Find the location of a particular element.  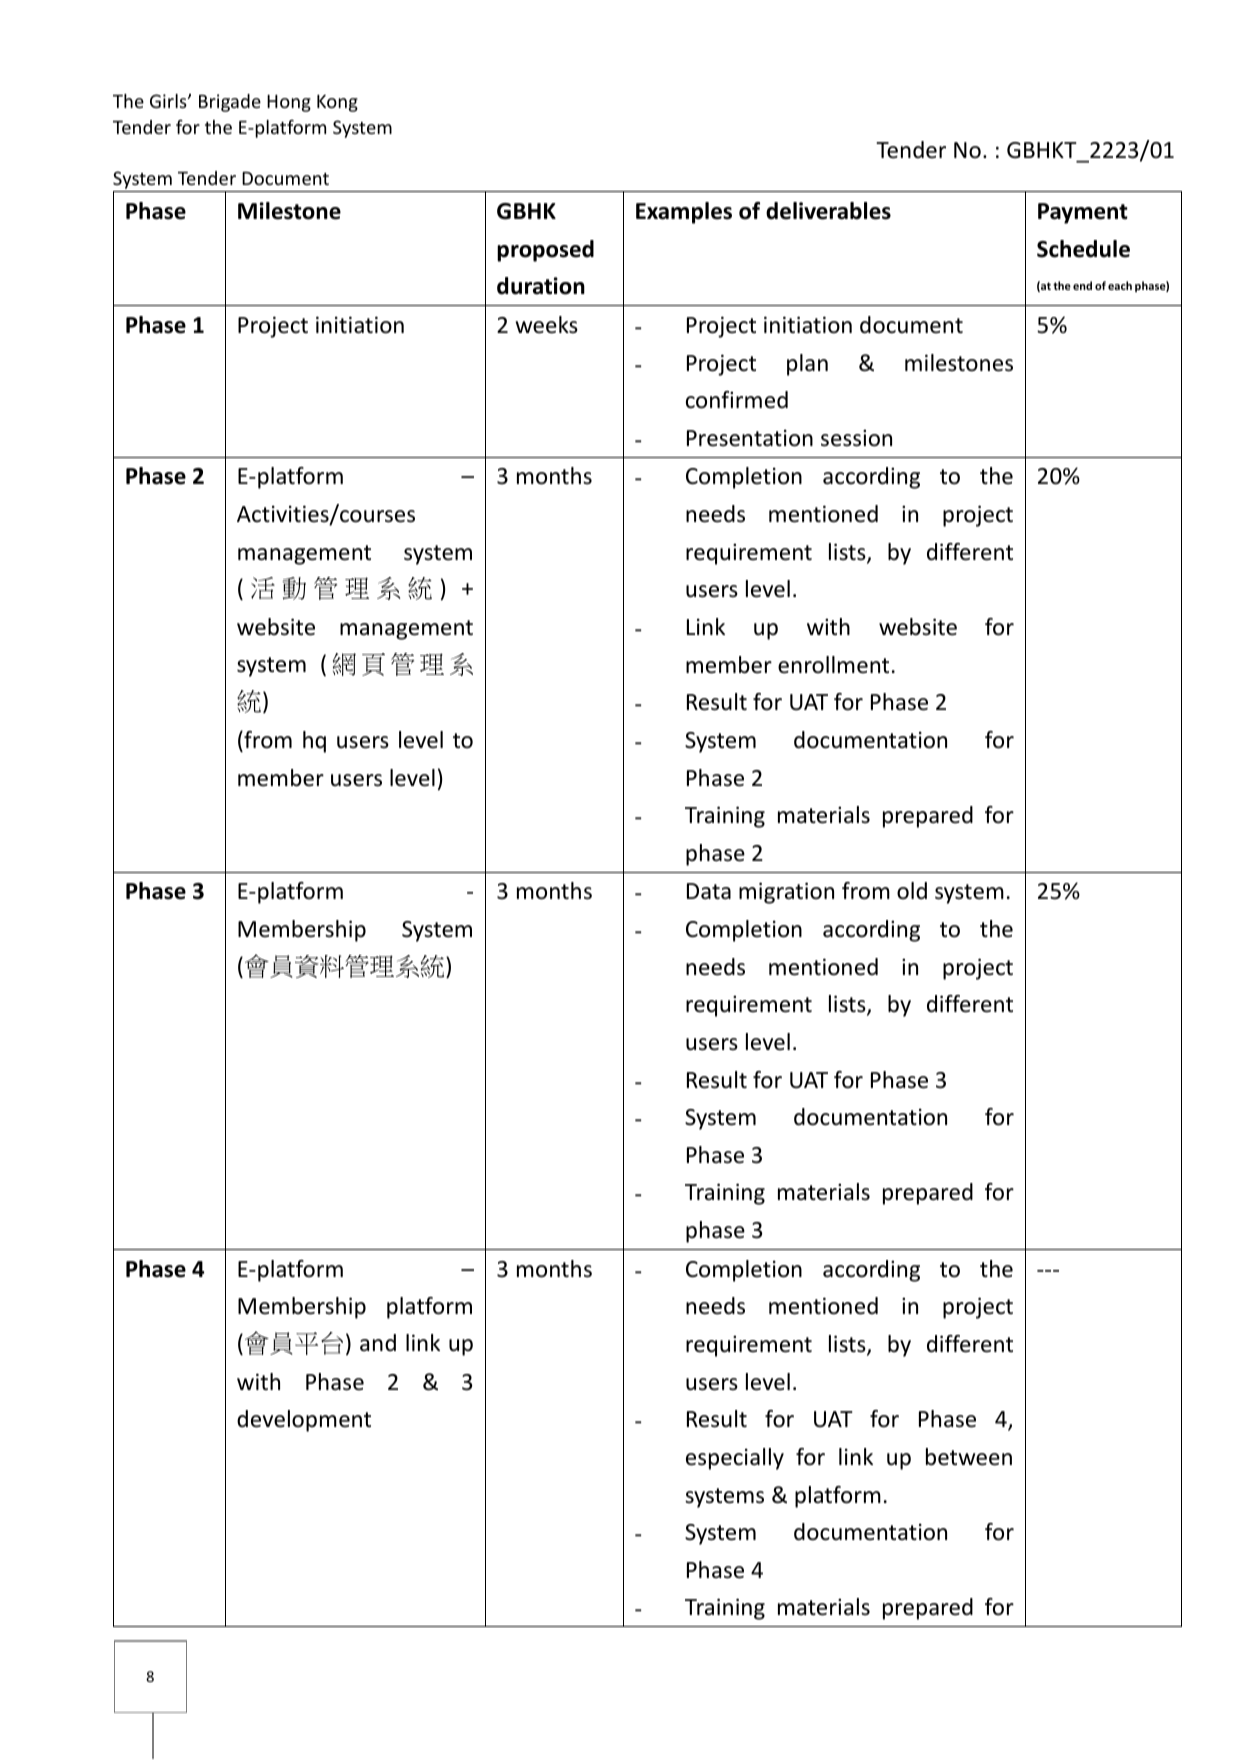

old is located at coordinates (912, 891).
